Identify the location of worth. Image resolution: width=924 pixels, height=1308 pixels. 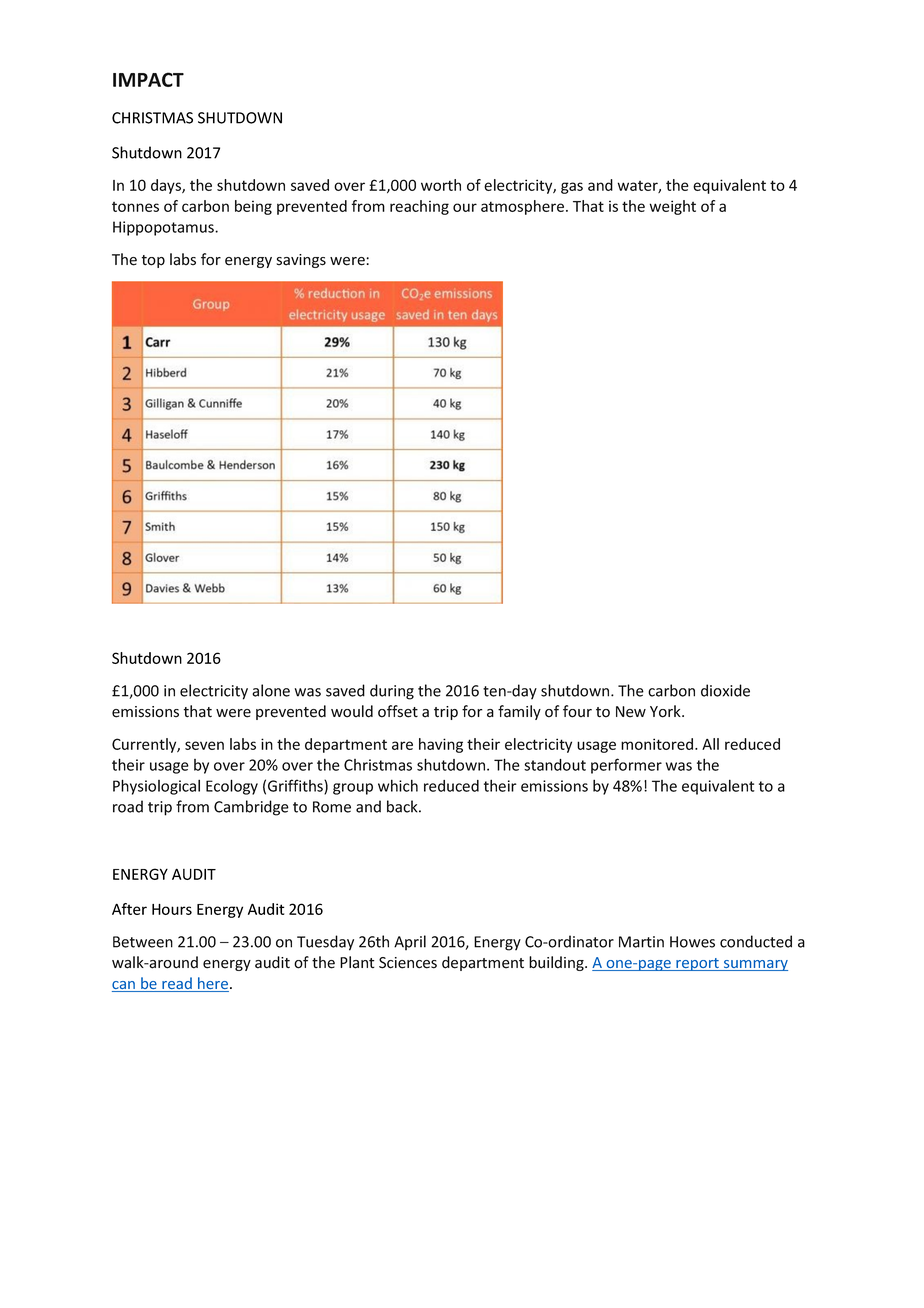
(441, 185).
